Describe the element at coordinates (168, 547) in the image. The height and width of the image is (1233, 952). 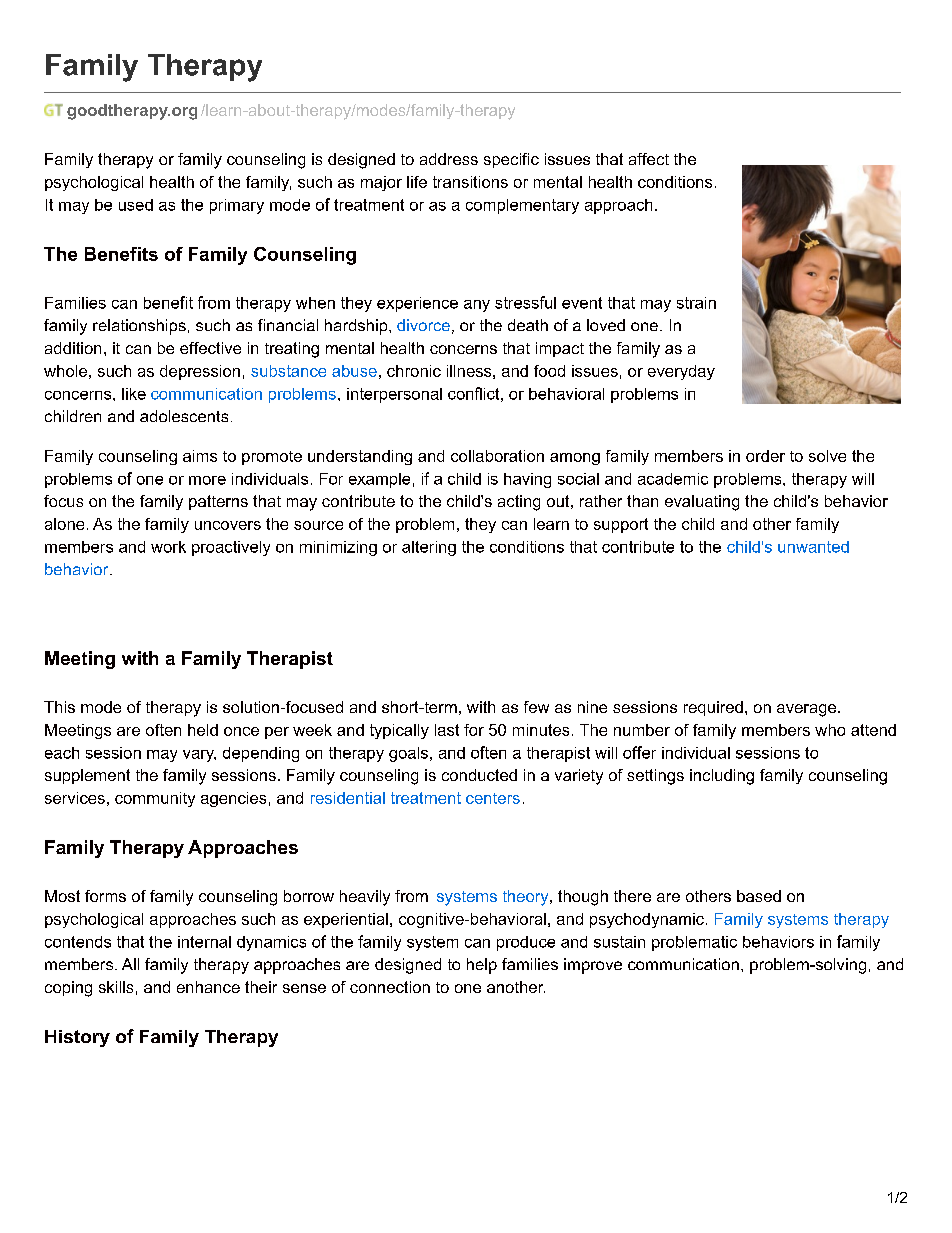
I see `work` at that location.
